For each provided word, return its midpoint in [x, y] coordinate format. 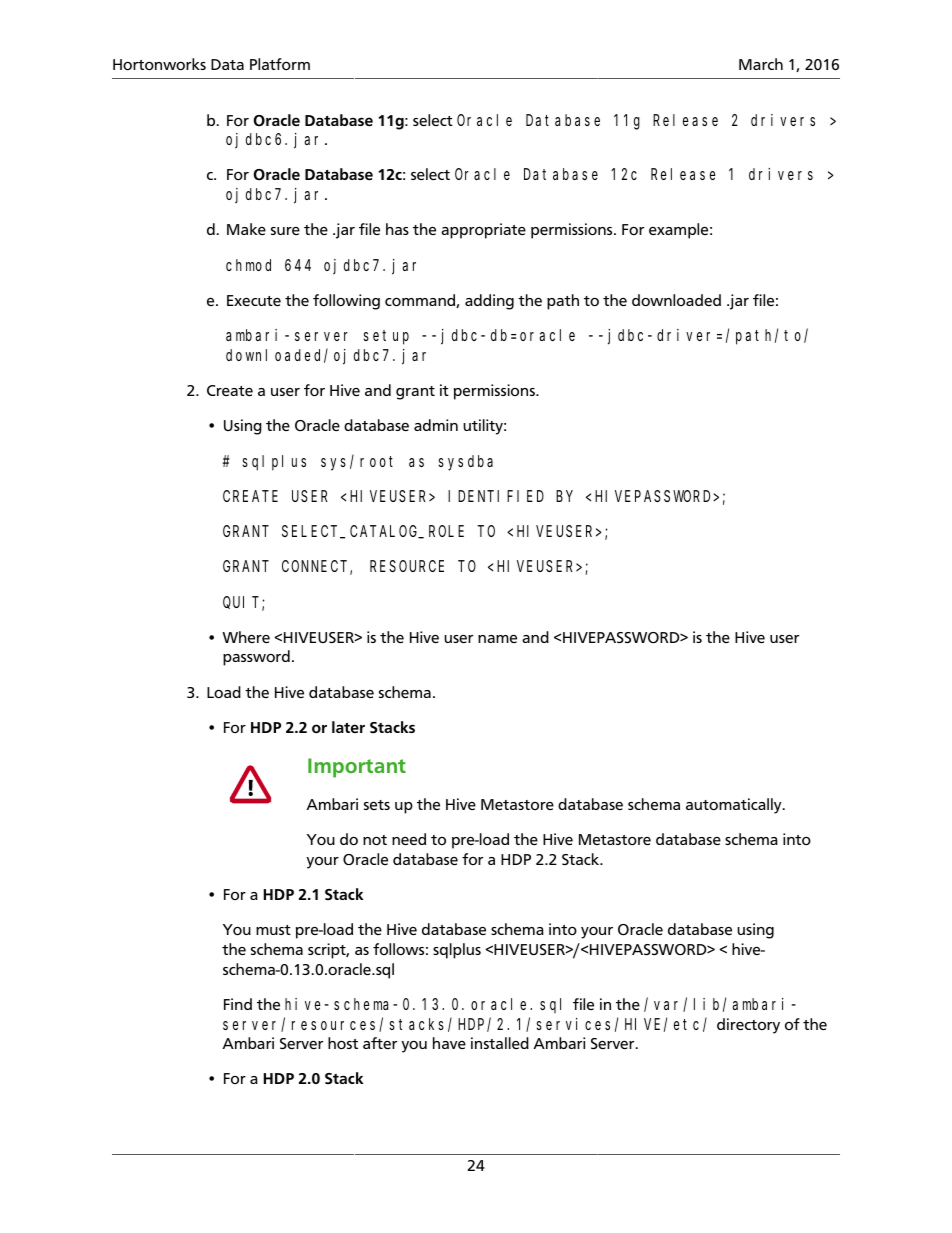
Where [246, 637]
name [497, 639]
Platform [280, 64]
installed [500, 1043]
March [761, 64]
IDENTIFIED [496, 496]
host [343, 1043]
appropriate [483, 231]
